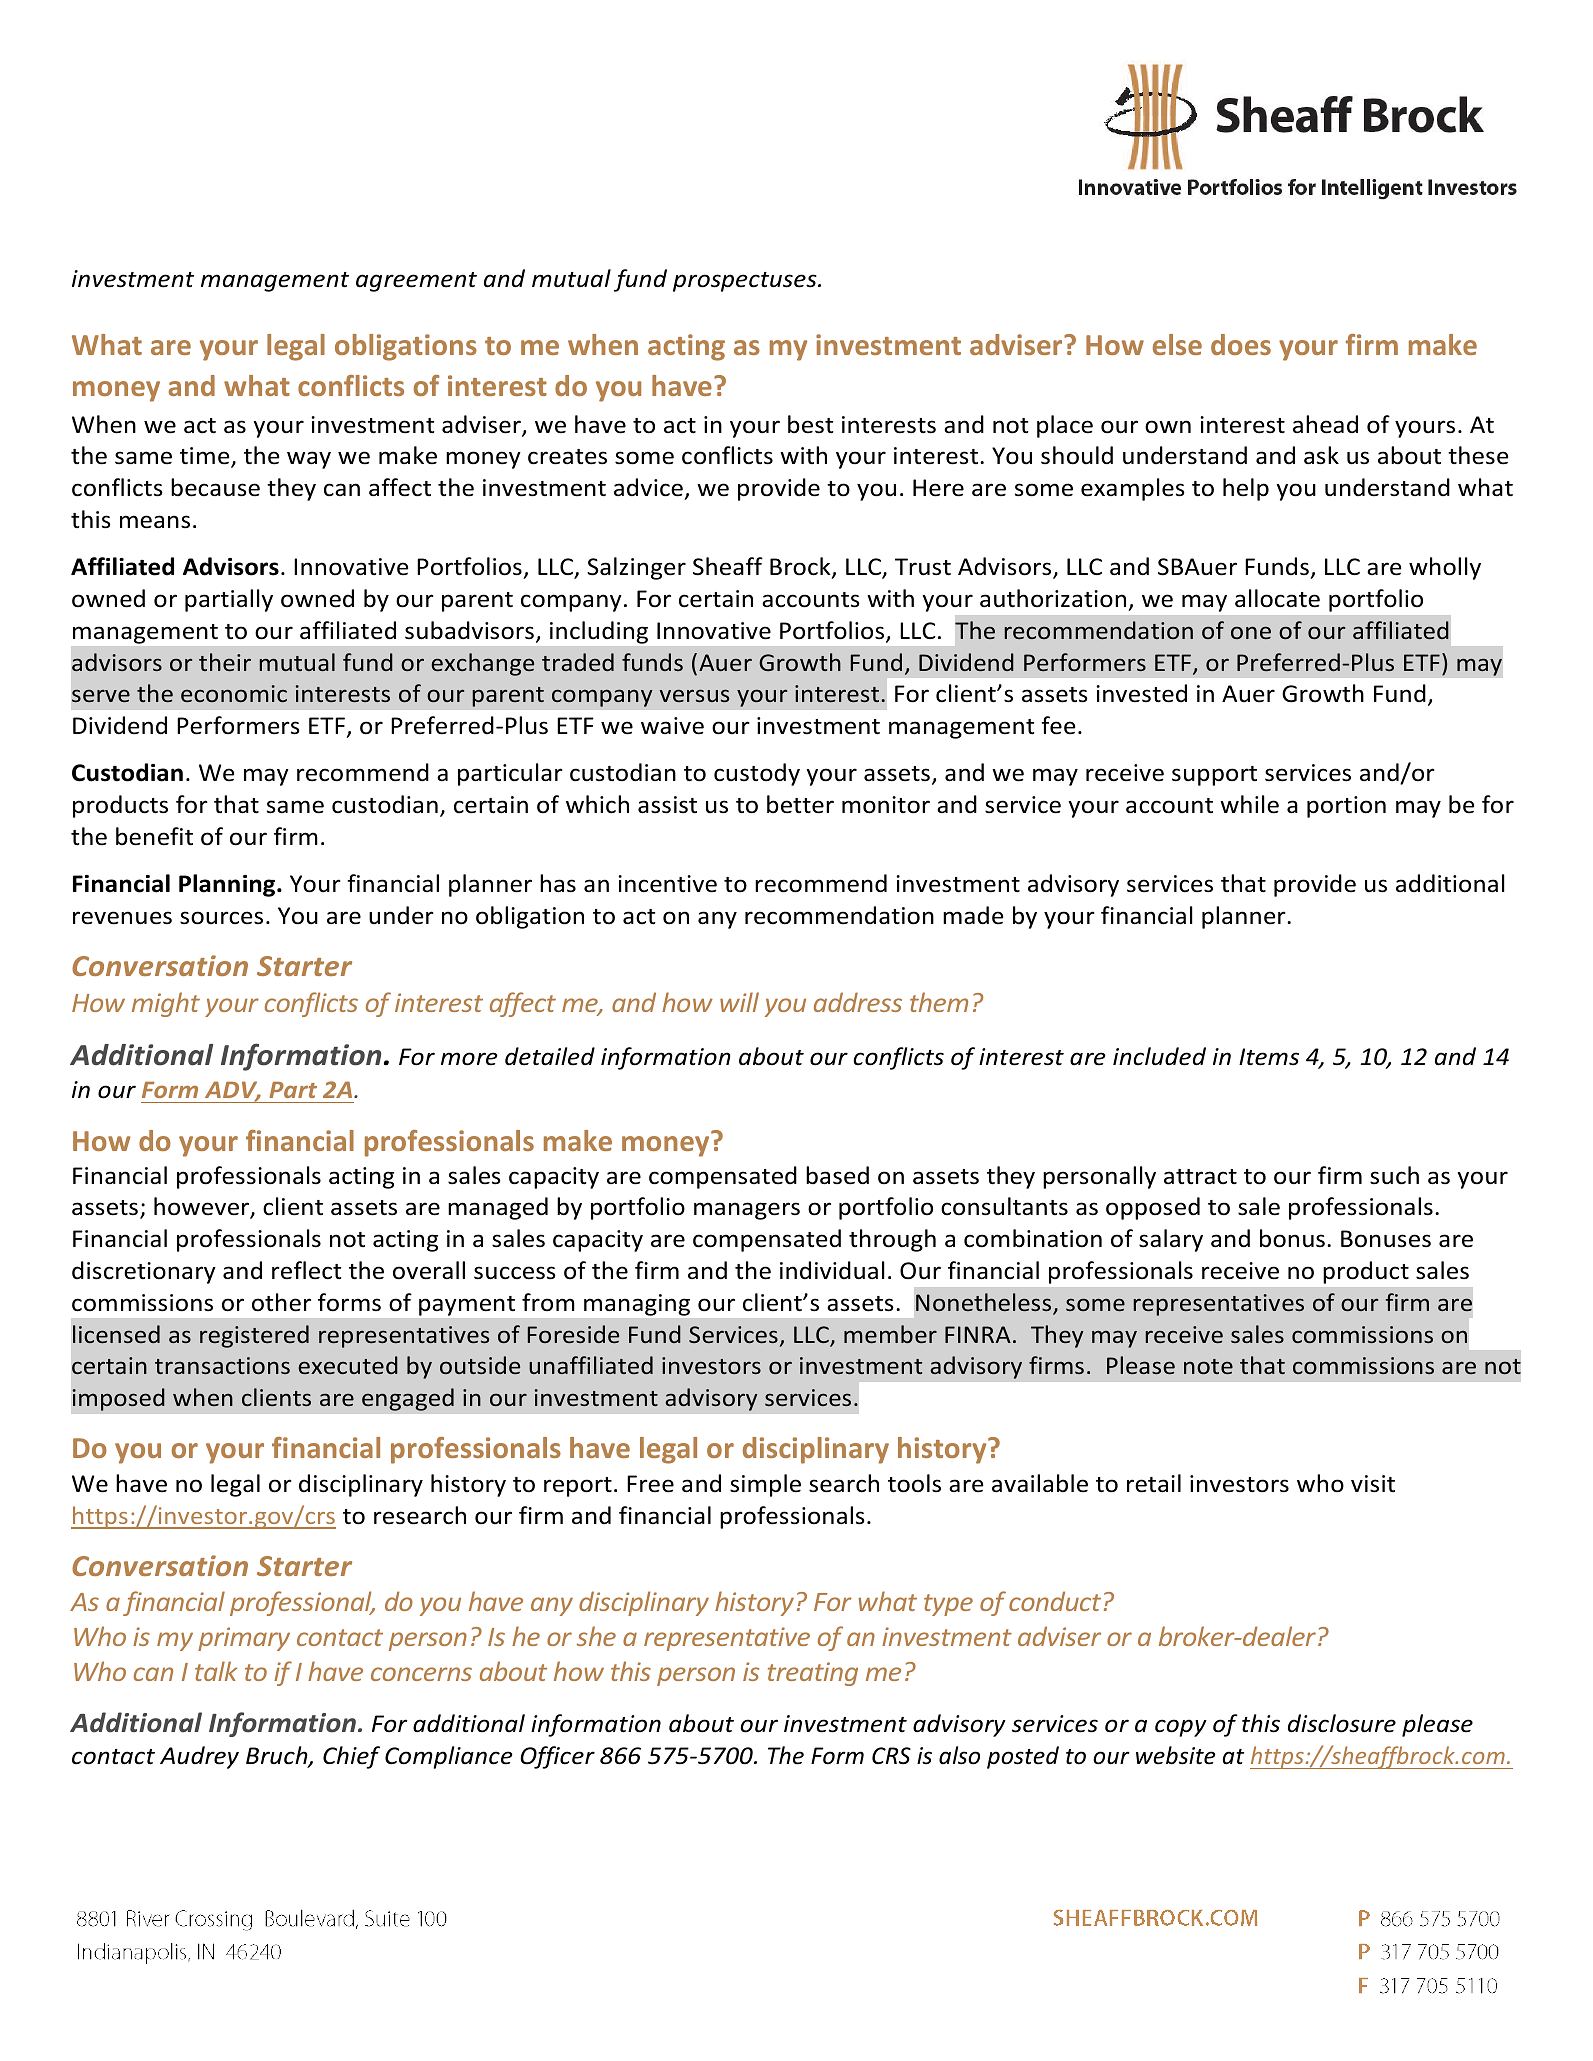 The image size is (1593, 2061). I want to click on talk, so click(216, 1671).
